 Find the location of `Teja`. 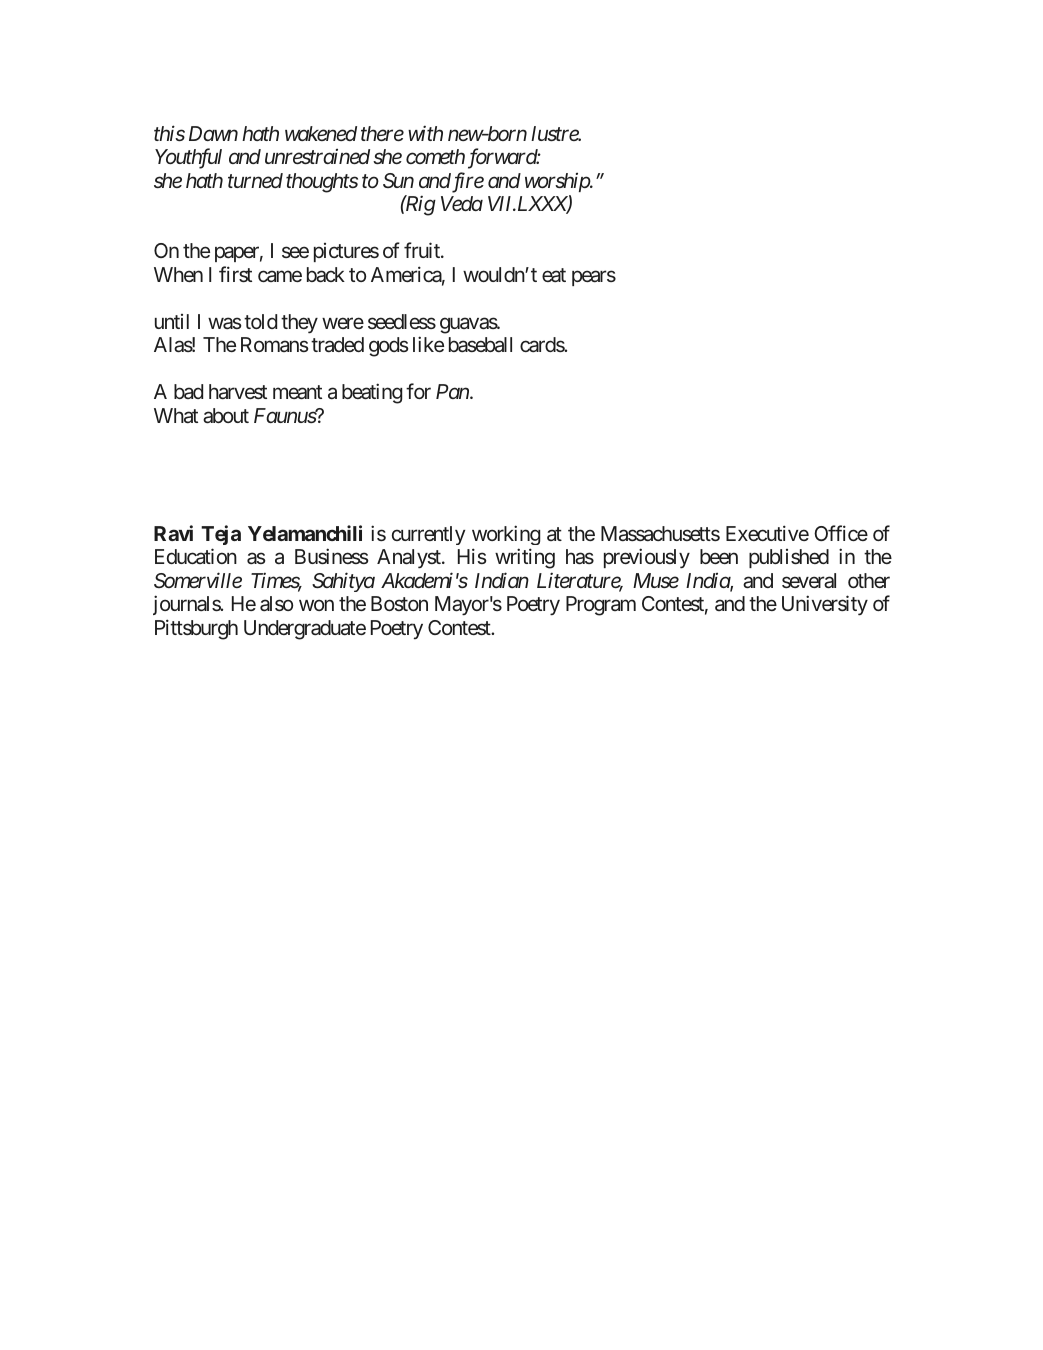

Teja is located at coordinates (221, 535).
